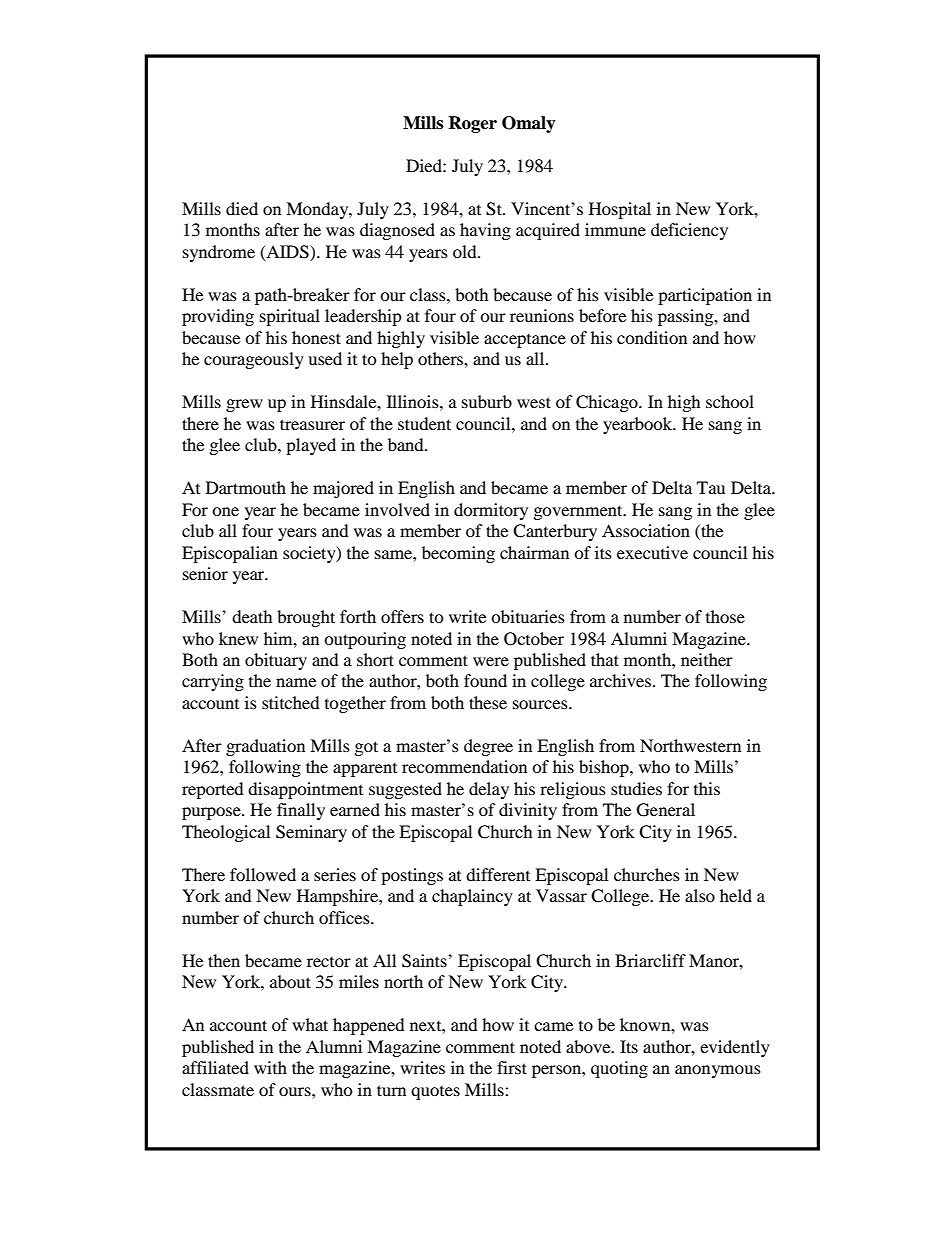 Image resolution: width=952 pixels, height=1233 pixels. I want to click on courageously, so click(254, 360).
